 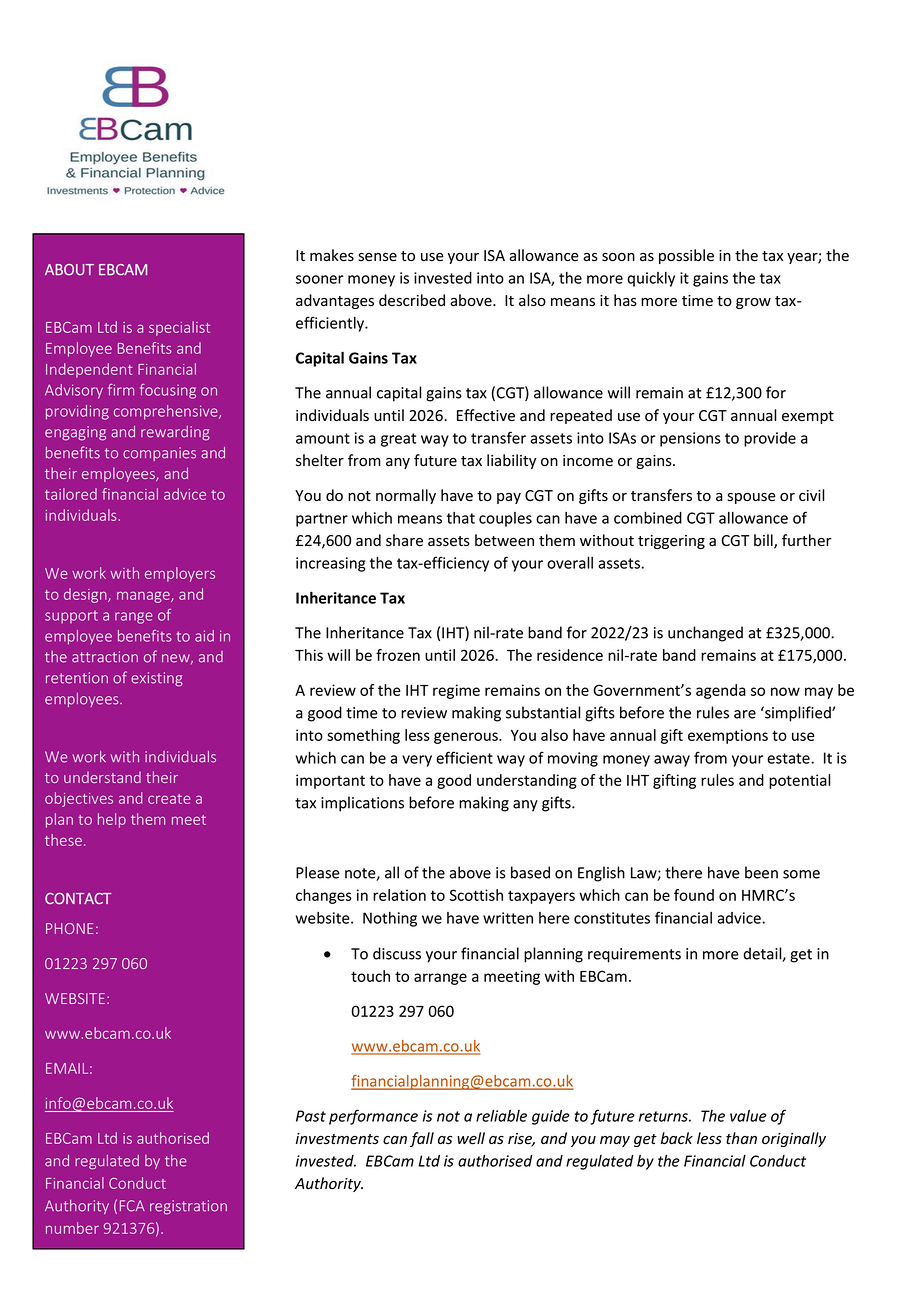 What do you see at coordinates (179, 328) in the page?
I see `specialist` at bounding box center [179, 328].
